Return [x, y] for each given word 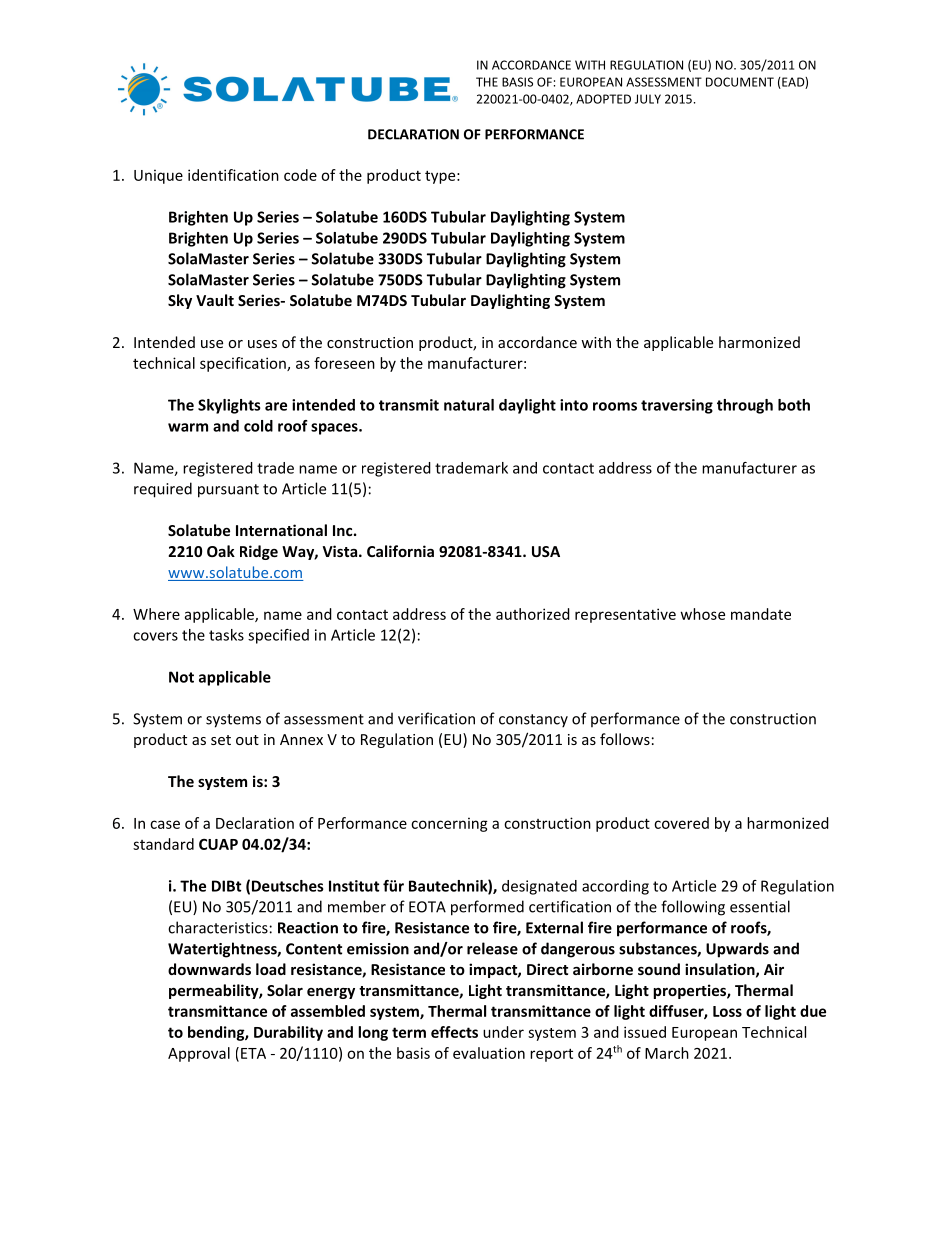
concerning [449, 824]
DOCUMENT [740, 82]
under [503, 1032]
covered [681, 823]
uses [262, 344]
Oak [221, 551]
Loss [727, 1011]
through [745, 406]
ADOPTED [603, 99]
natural [469, 405]
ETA [253, 1053]
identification [233, 175]
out [247, 740]
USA [546, 551]
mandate [761, 614]
